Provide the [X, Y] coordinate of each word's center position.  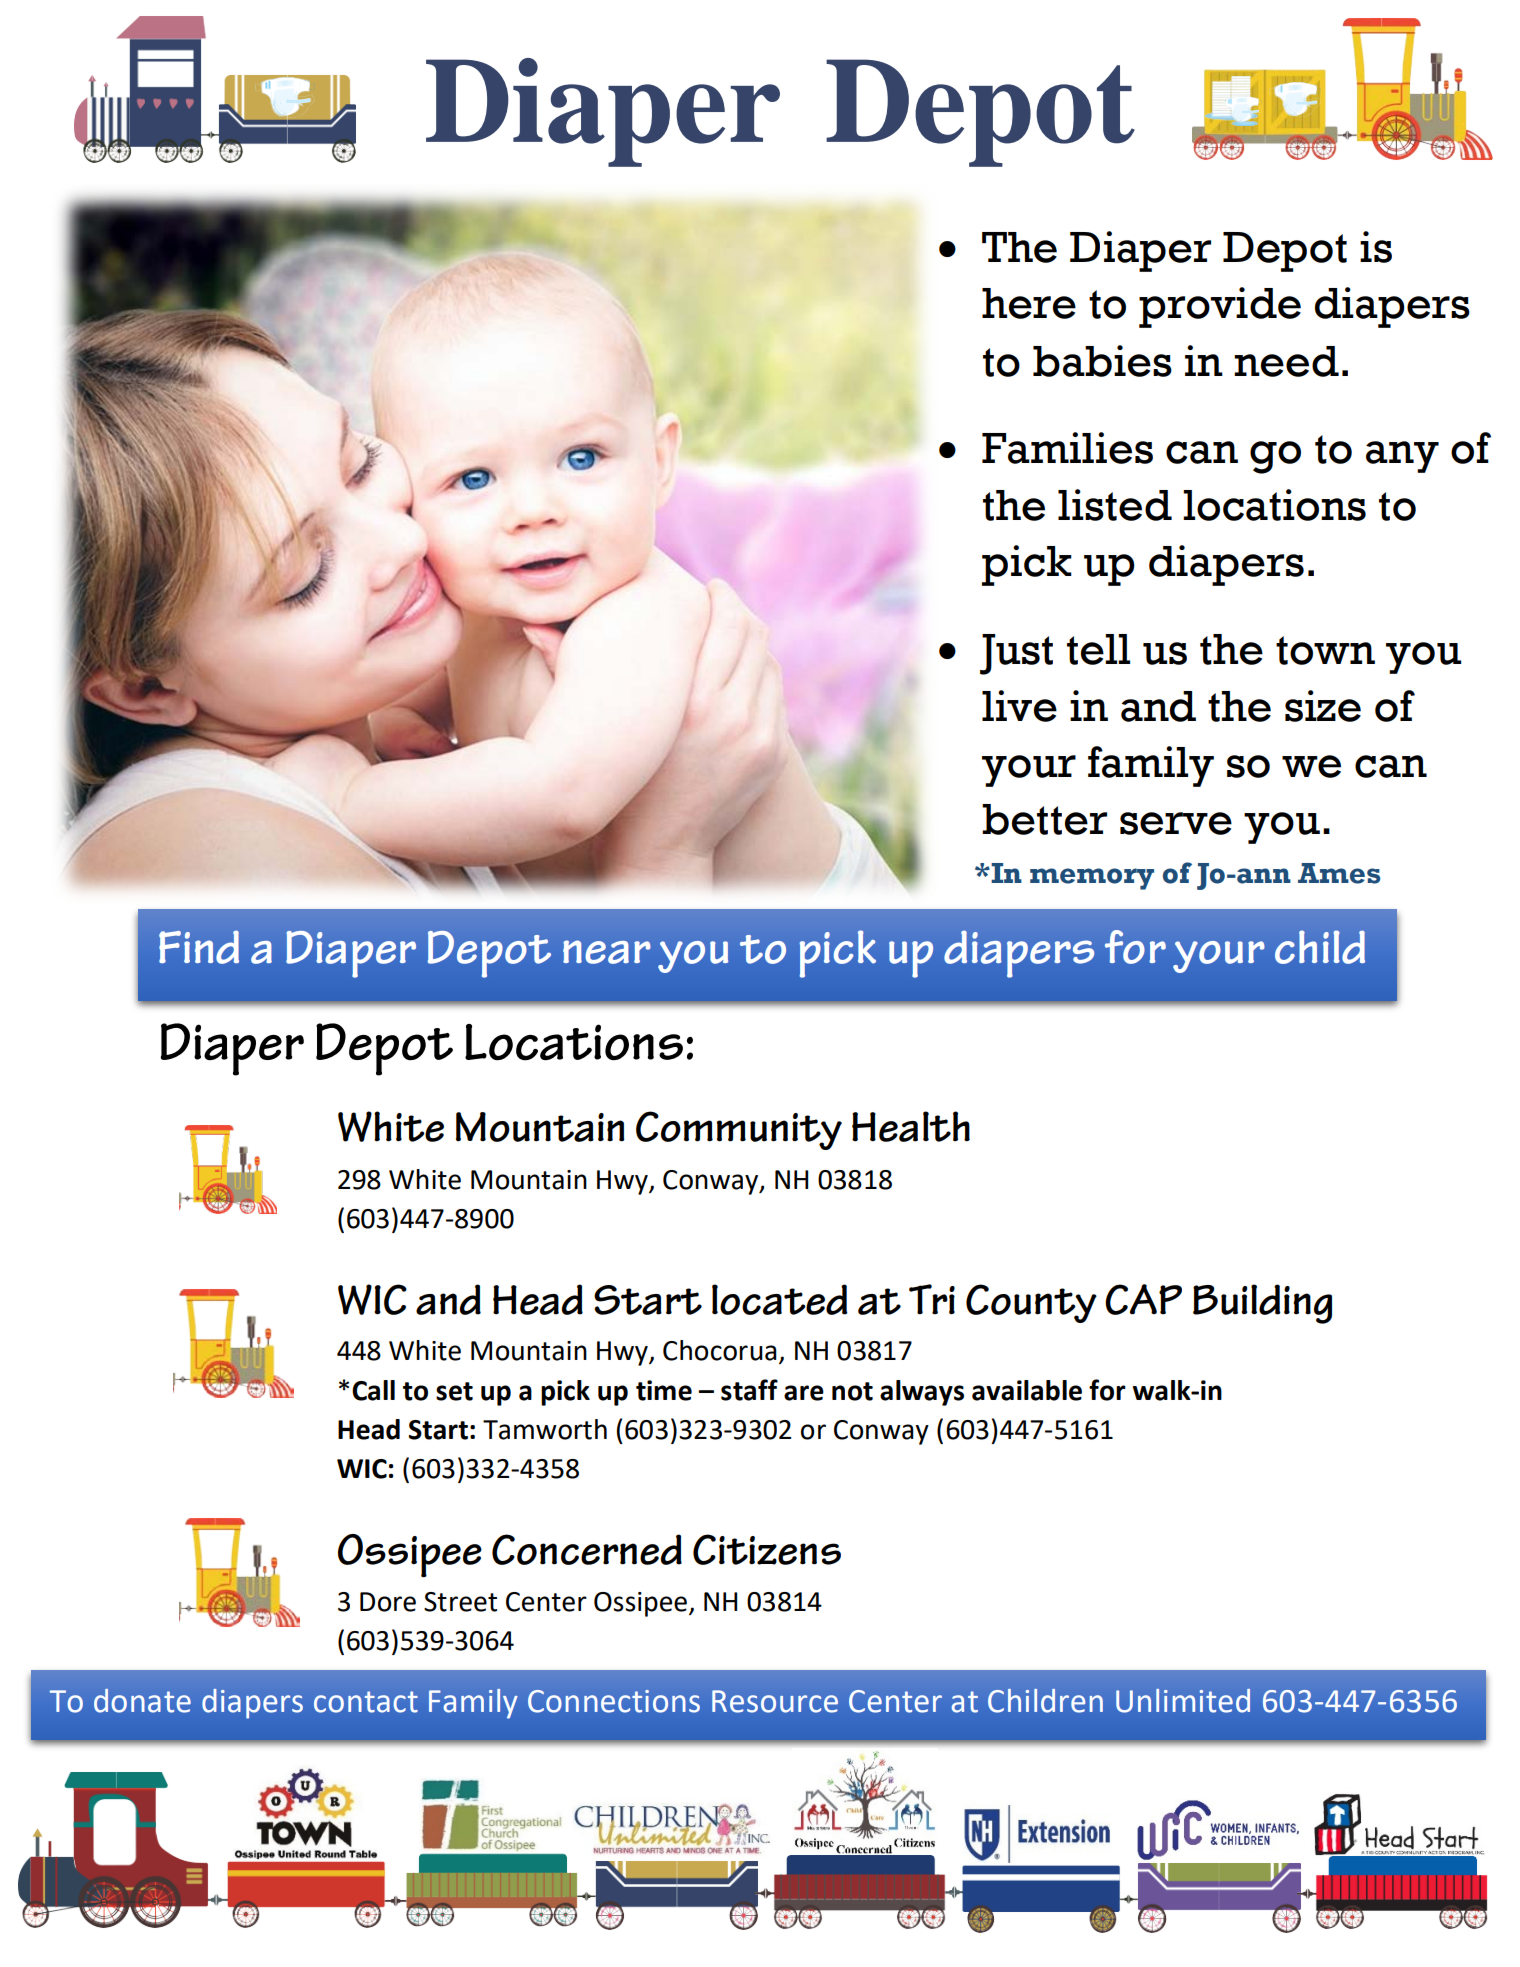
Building [1262, 1304]
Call [373, 1390]
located [780, 1299]
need [1286, 361]
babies [1102, 361]
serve [1176, 823]
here [1029, 303]
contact [366, 1702]
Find [199, 947]
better [1044, 819]
